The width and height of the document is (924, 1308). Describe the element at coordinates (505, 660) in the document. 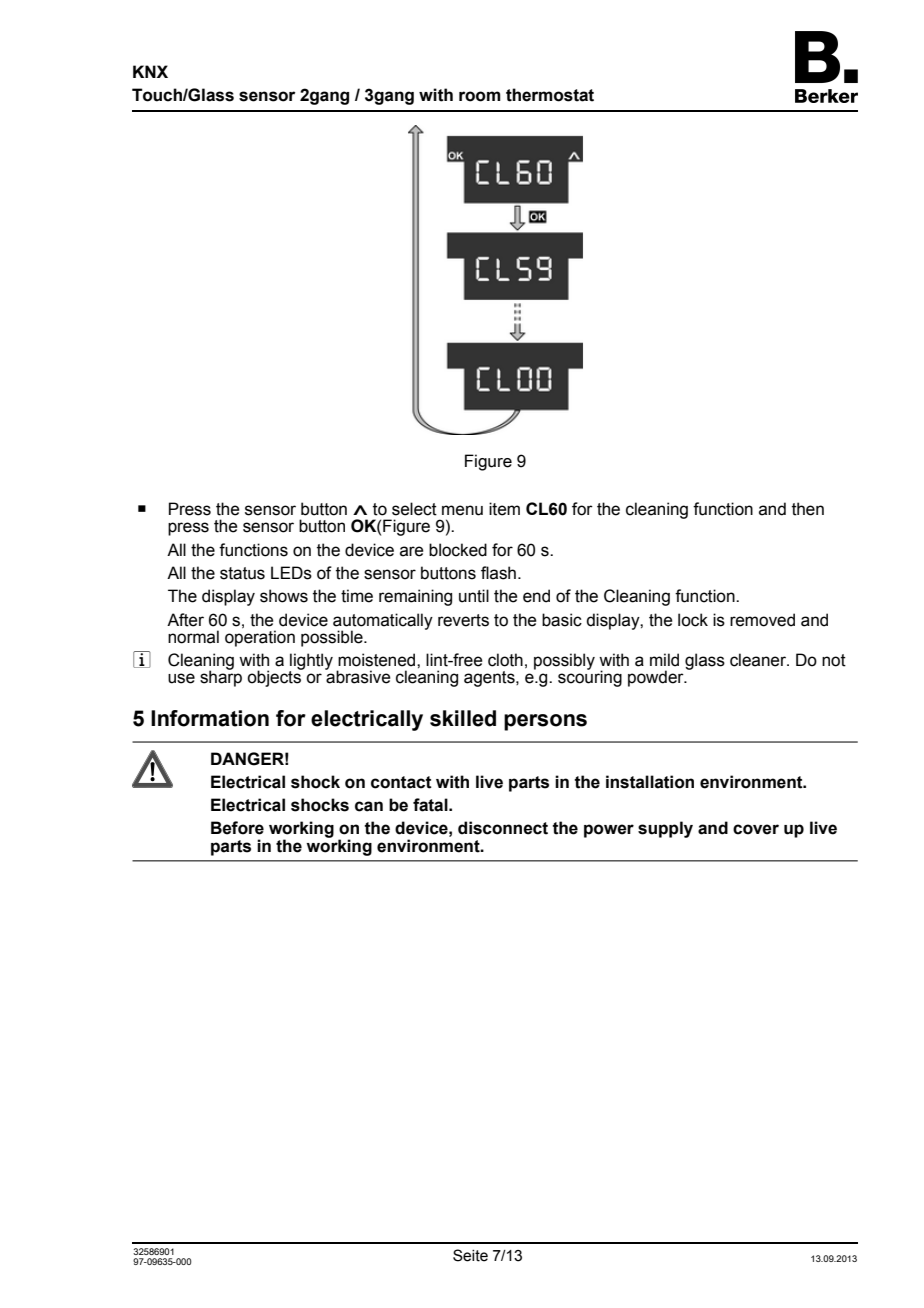

I see `cloth` at that location.
